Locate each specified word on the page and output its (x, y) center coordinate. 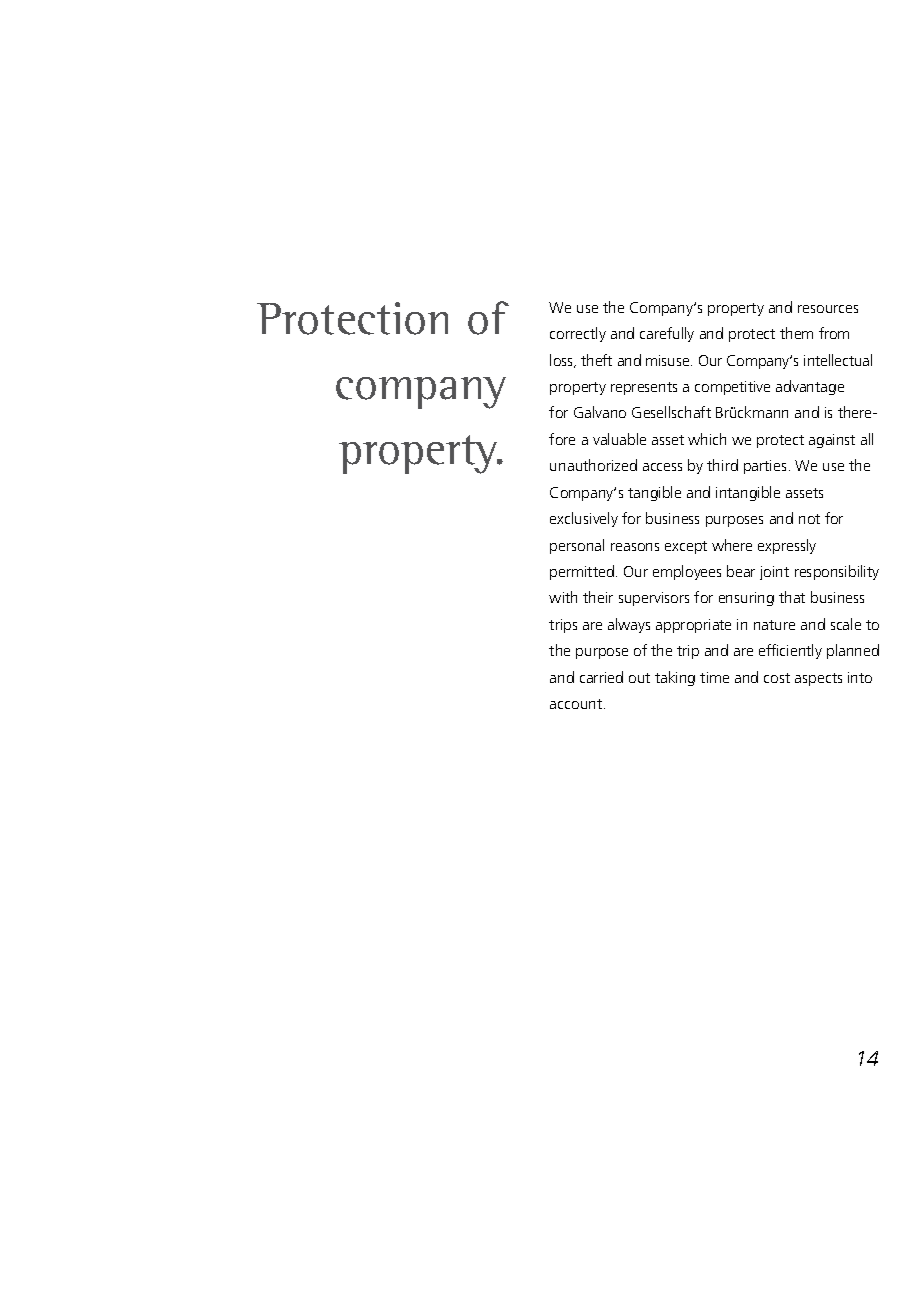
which (707, 439)
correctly (578, 334)
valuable (619, 439)
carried (601, 677)
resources (828, 309)
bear (741, 571)
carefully (667, 334)
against (832, 441)
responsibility (837, 572)
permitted (582, 572)
